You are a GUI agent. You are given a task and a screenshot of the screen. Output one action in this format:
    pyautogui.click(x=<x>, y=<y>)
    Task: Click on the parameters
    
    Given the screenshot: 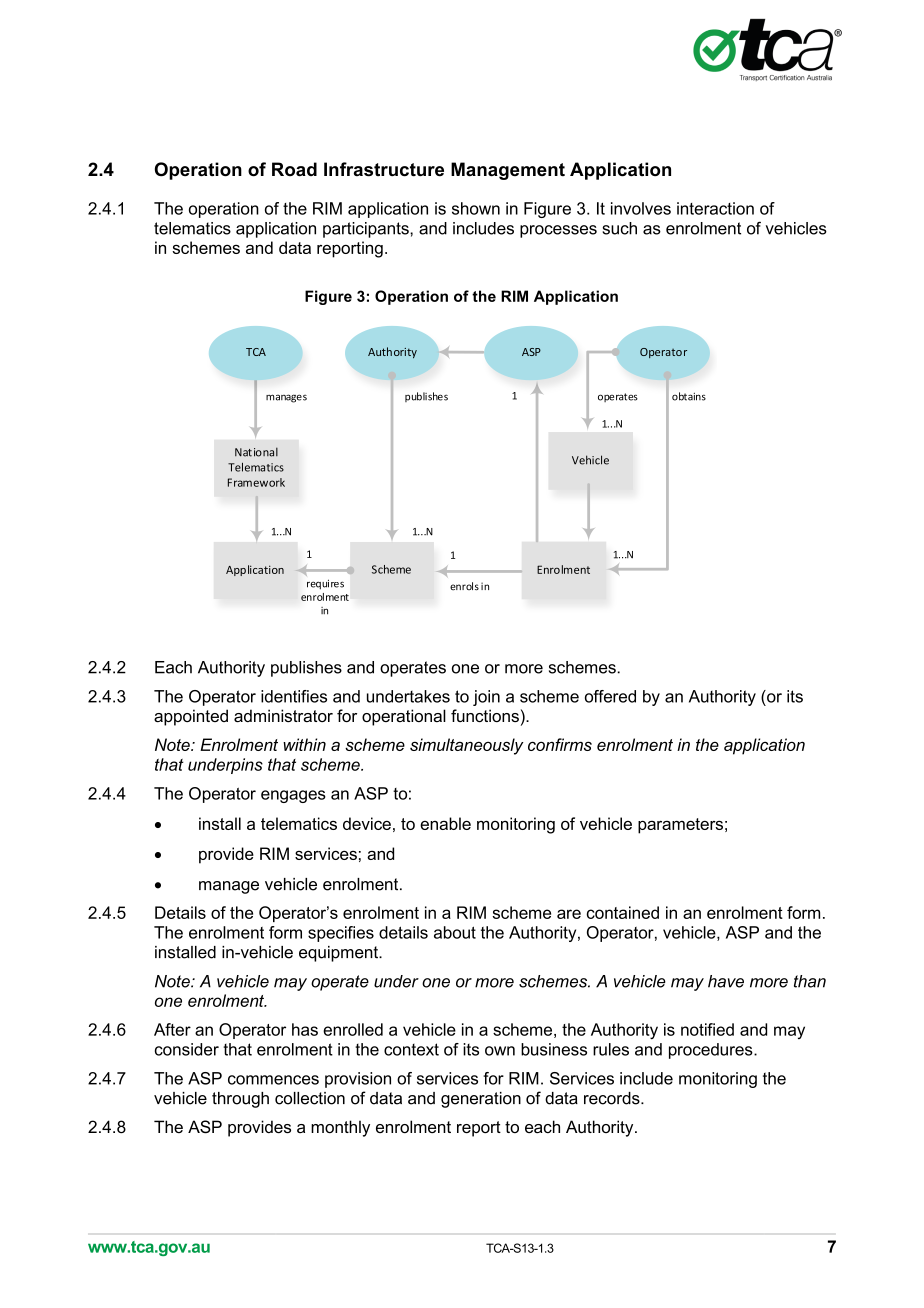 What is the action you would take?
    pyautogui.click(x=680, y=826)
